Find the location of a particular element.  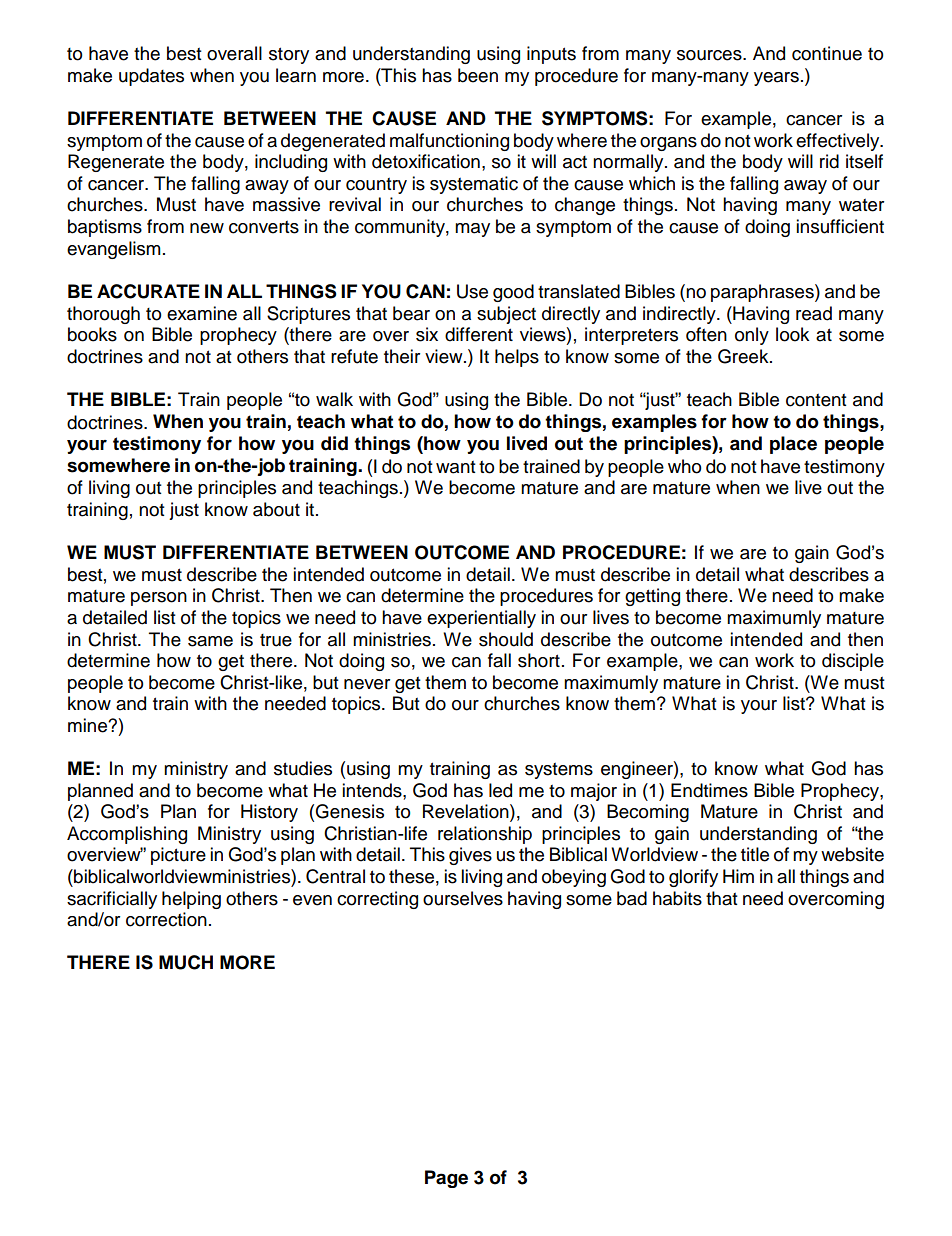

about is located at coordinates (276, 509).
